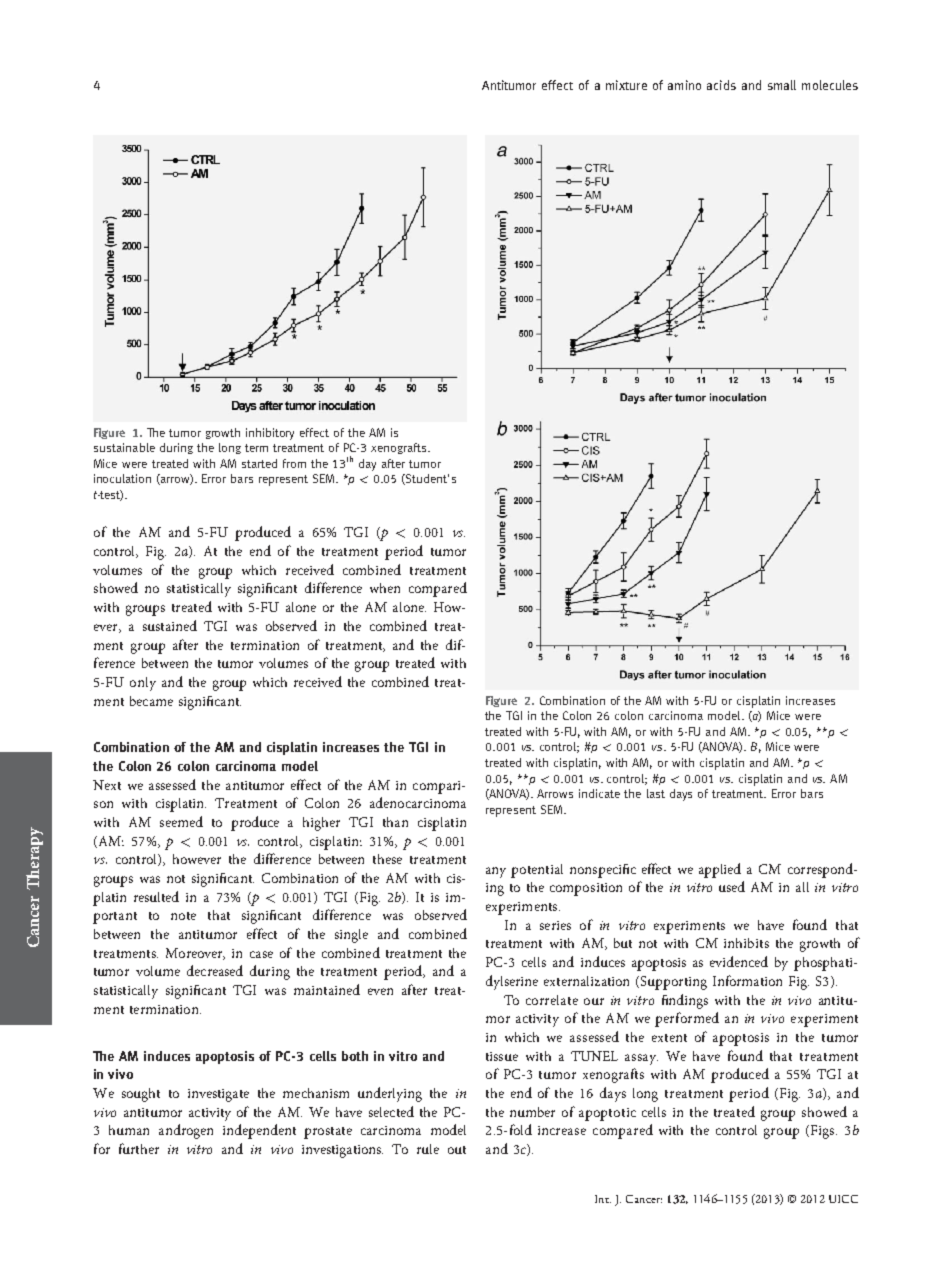  Describe the element at coordinates (721, 85) in the screenshot. I see `acids` at that location.
